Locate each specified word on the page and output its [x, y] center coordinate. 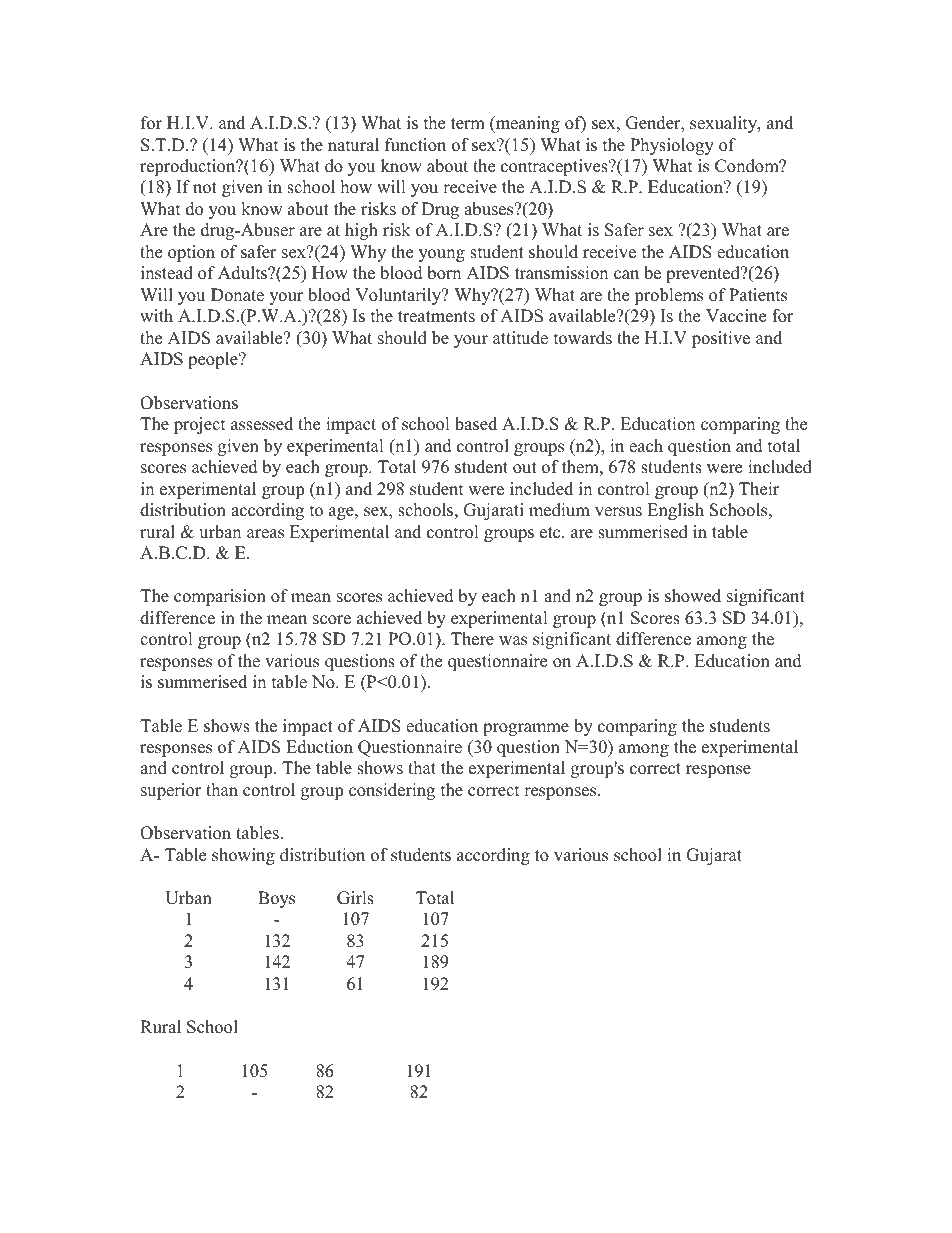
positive [721, 339]
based [476, 424]
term [468, 124]
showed [693, 596]
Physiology [672, 146]
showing [243, 856]
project [200, 425]
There [472, 639]
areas [265, 534]
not [205, 188]
